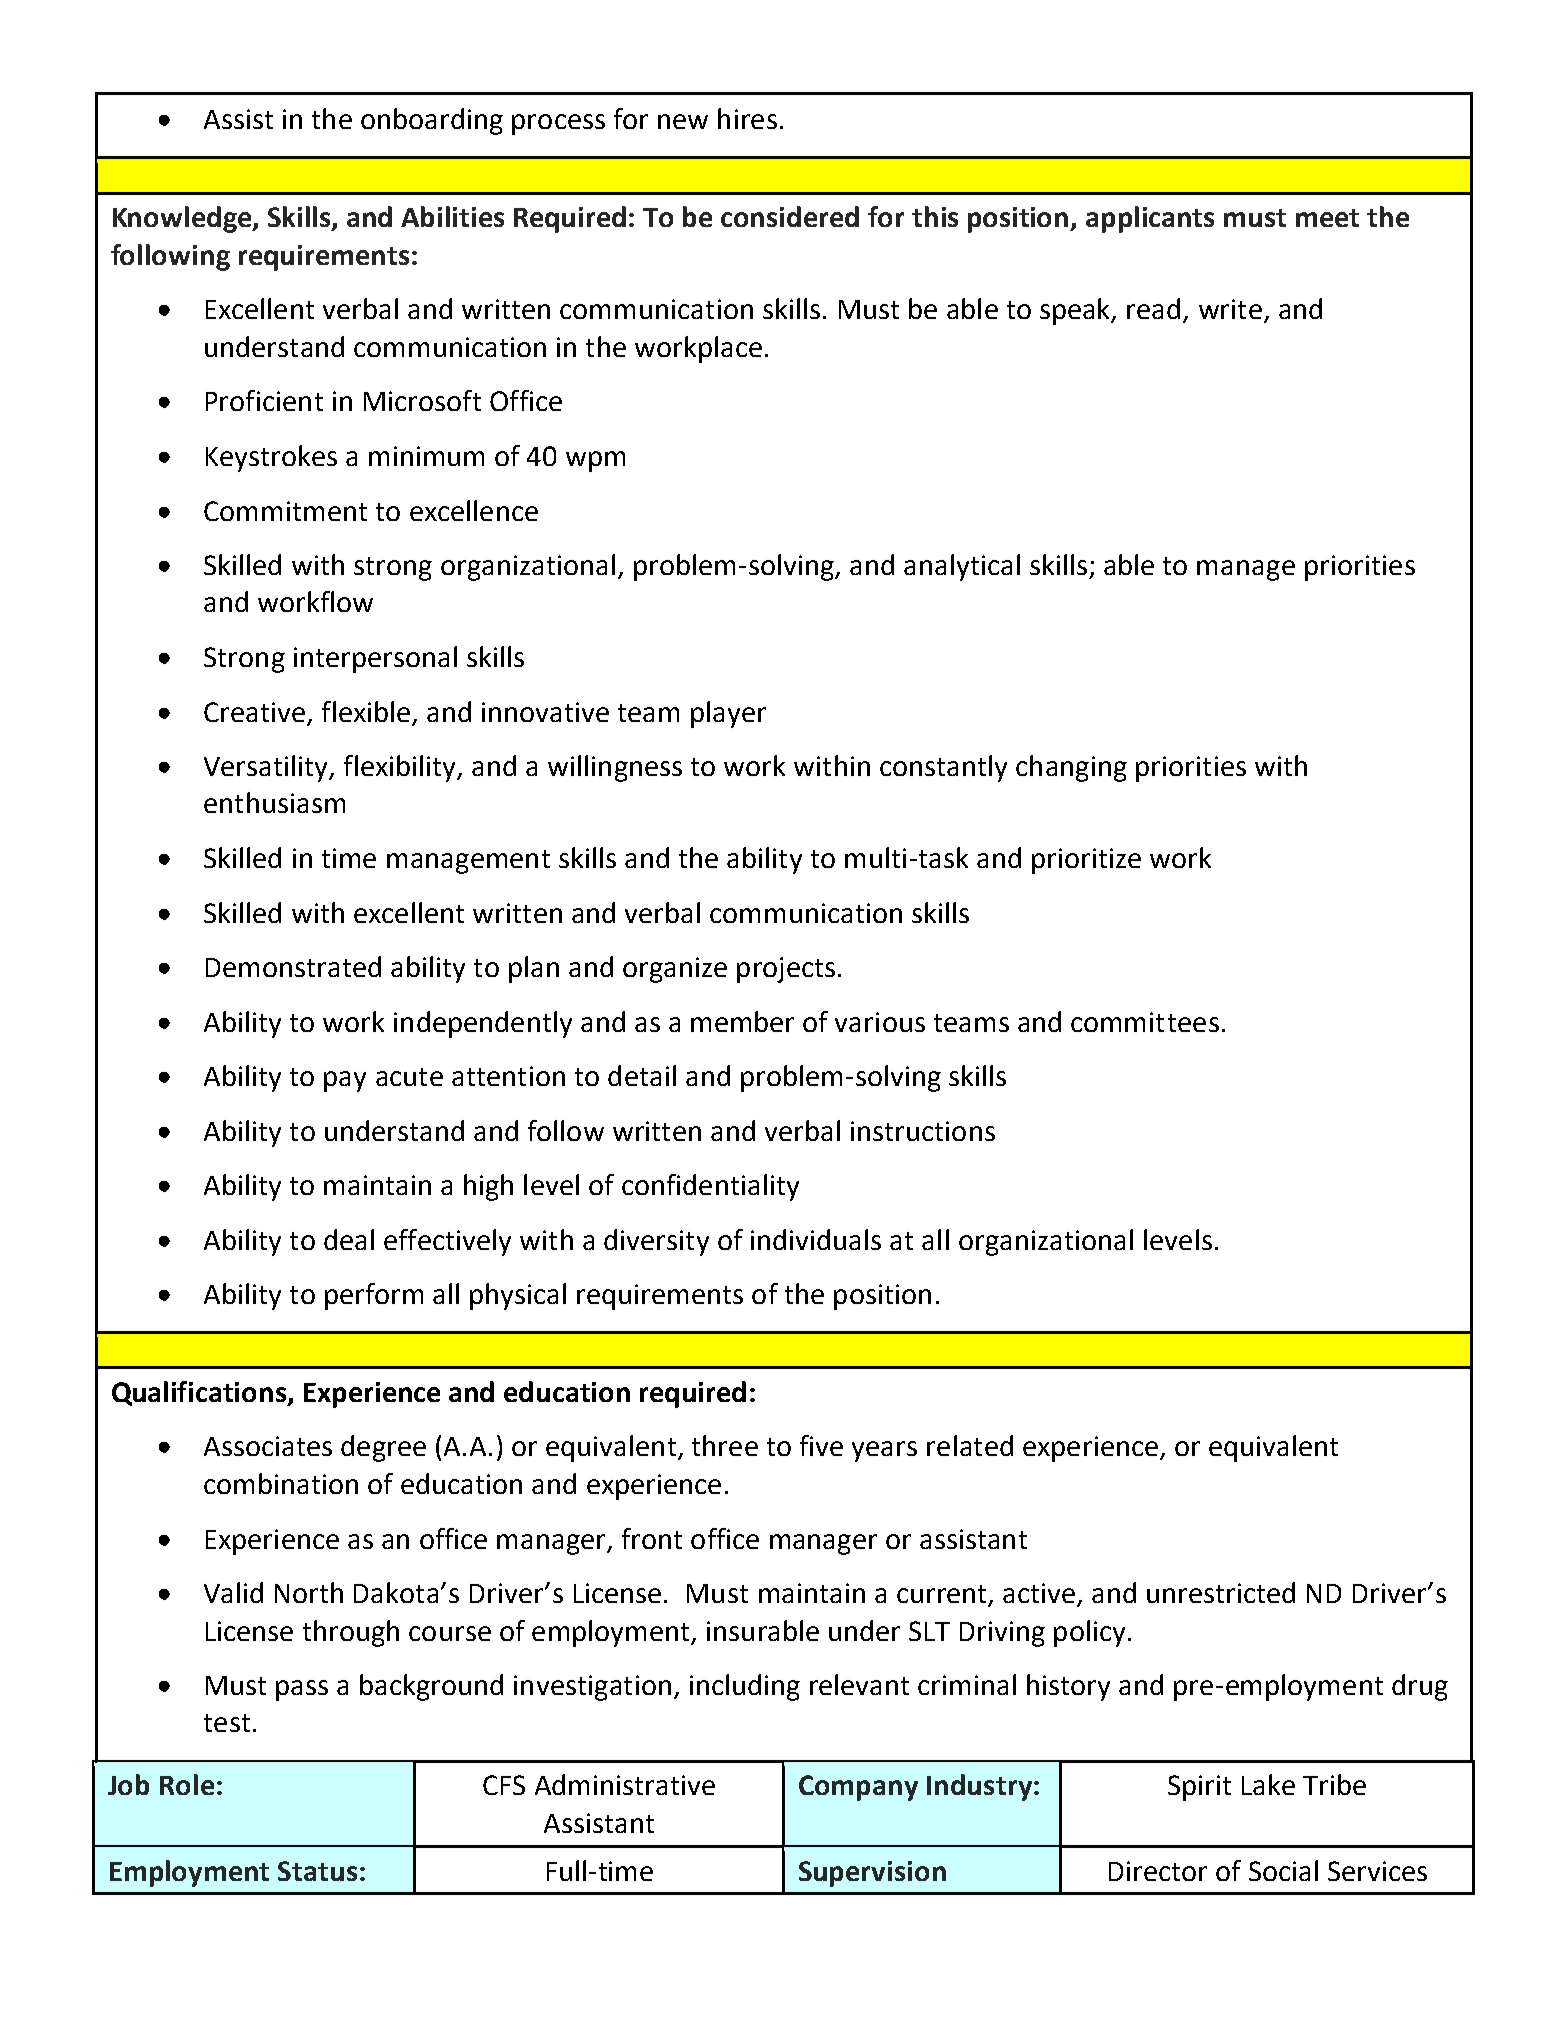 Image resolution: width=1567 pixels, height=2028 pixels. What do you see at coordinates (1071, 768) in the screenshot?
I see `changing` at bounding box center [1071, 768].
